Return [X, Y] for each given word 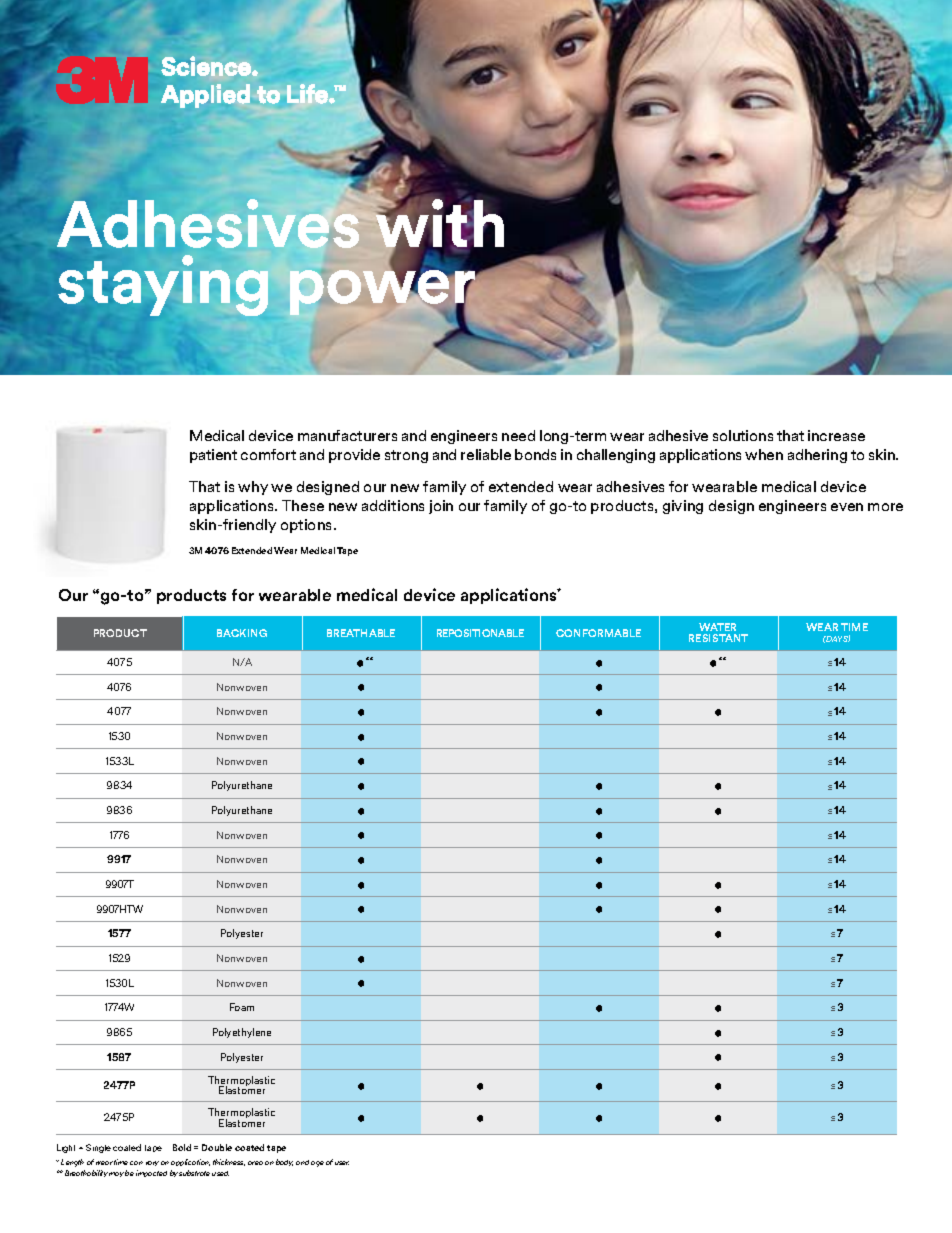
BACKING [242, 633]
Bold [182, 1147]
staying [163, 284]
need [518, 435]
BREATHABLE [361, 633]
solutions [743, 435]
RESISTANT [718, 638]
